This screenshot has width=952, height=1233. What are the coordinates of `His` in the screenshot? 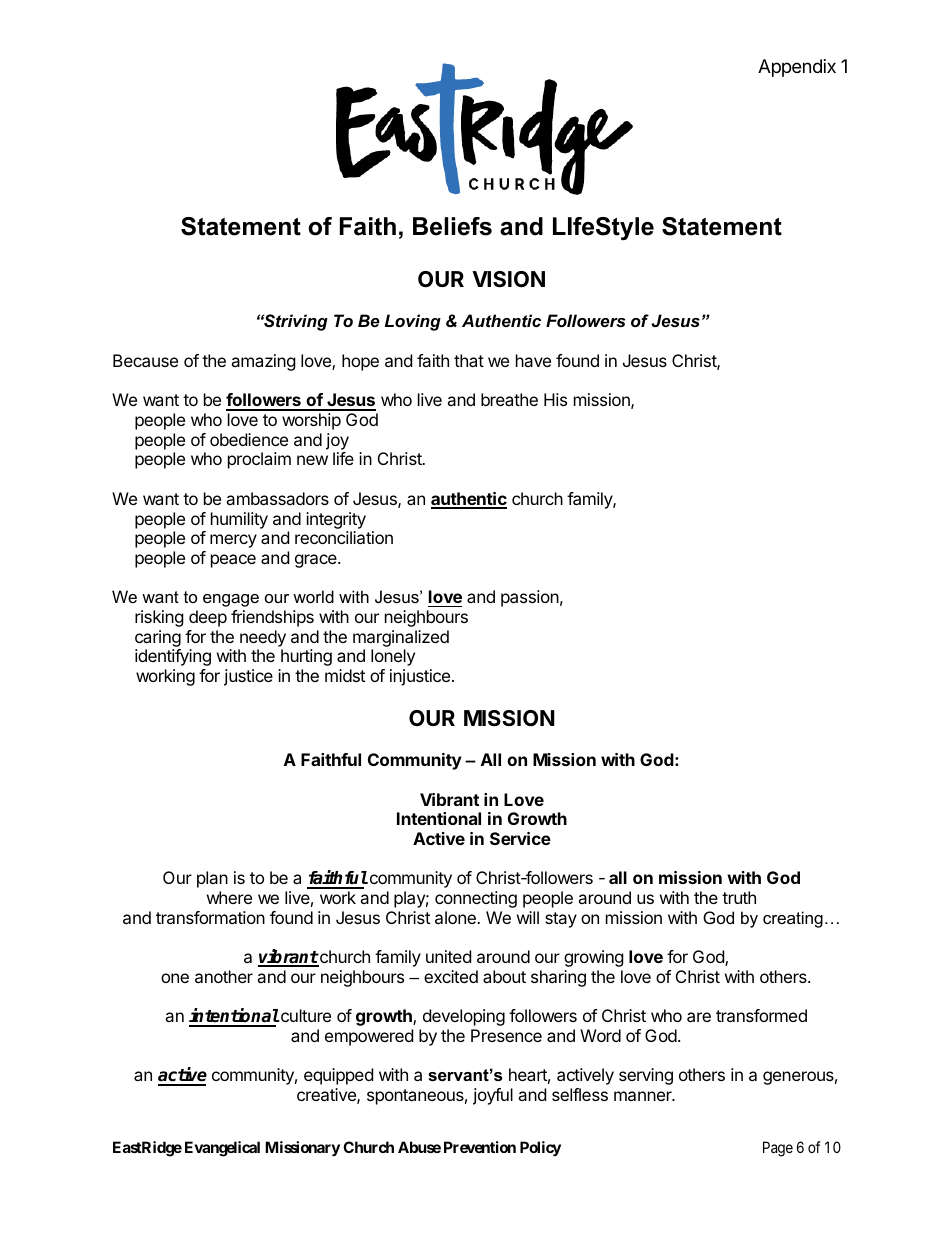 It's located at (555, 399).
